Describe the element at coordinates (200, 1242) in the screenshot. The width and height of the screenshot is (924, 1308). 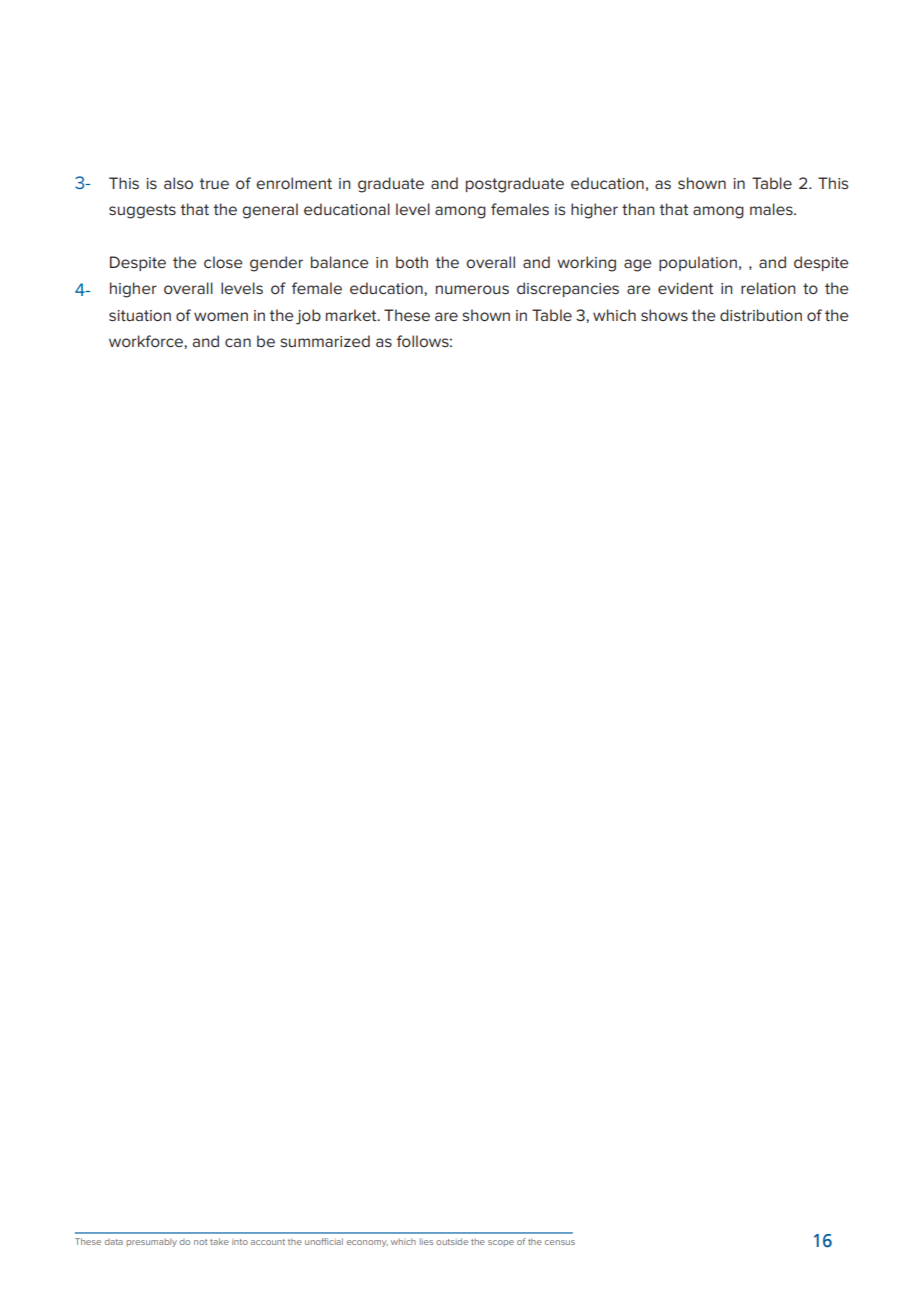
I see `not` at that location.
